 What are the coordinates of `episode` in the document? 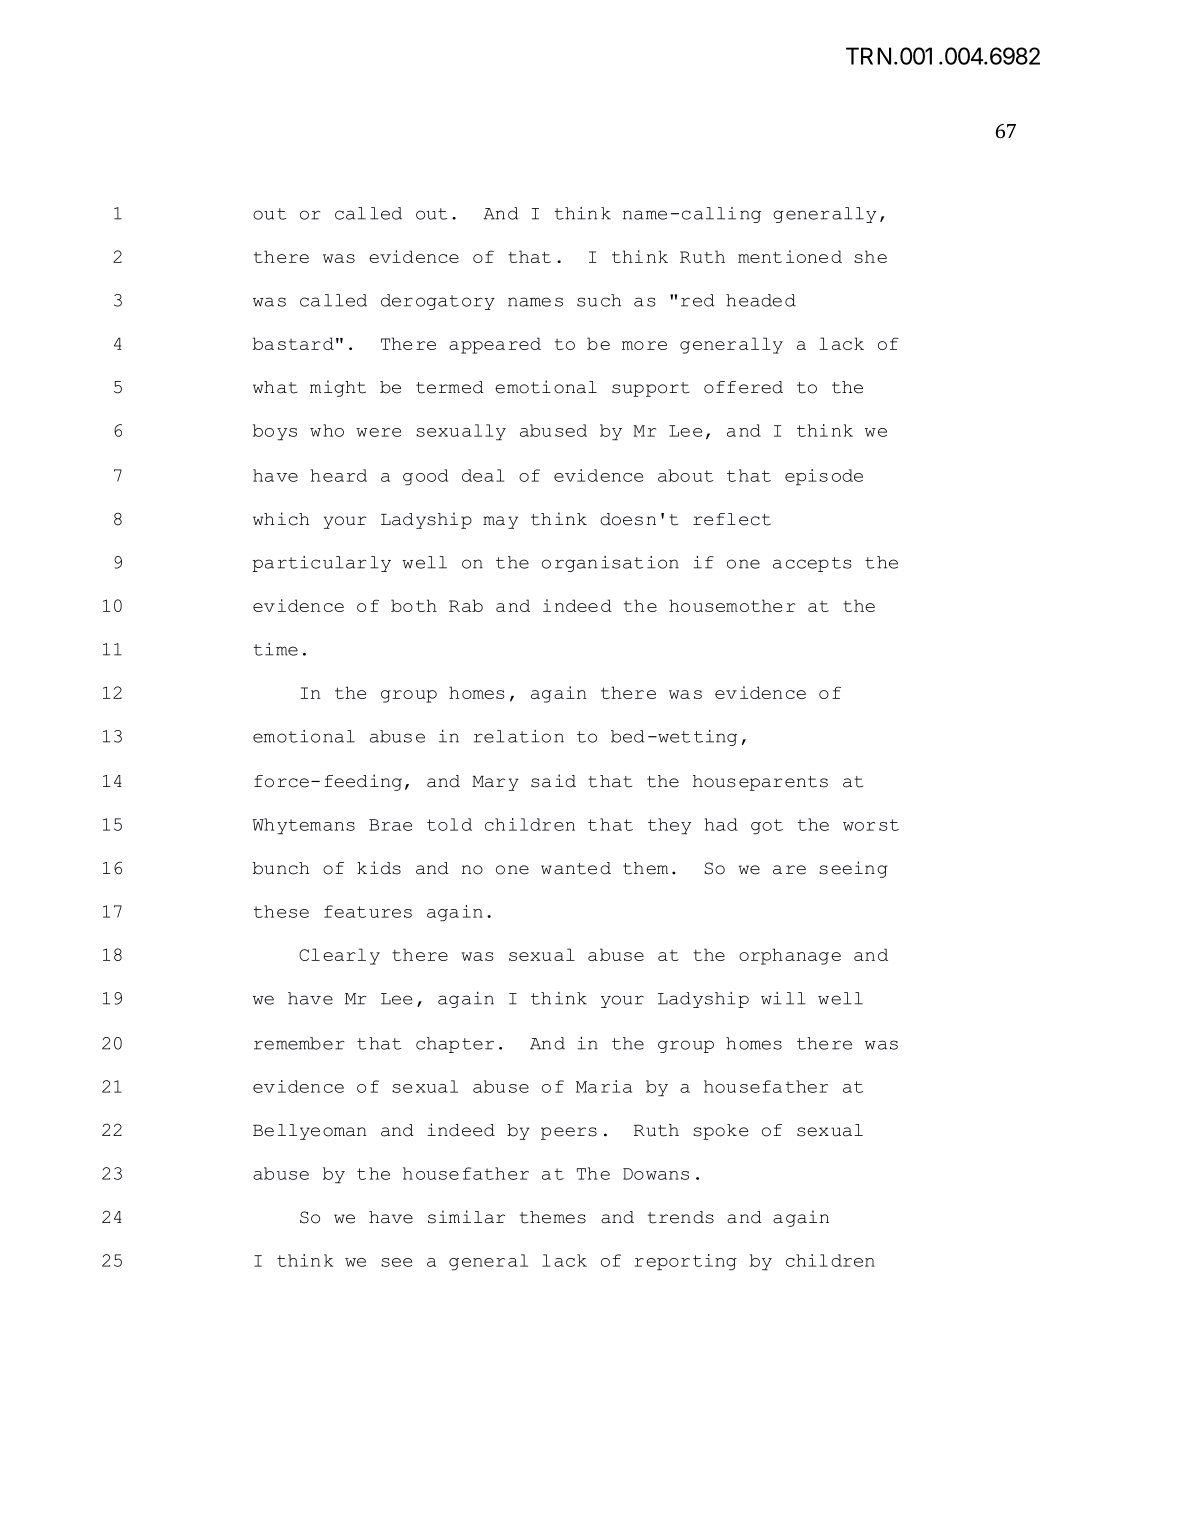 It's located at (824, 477).
